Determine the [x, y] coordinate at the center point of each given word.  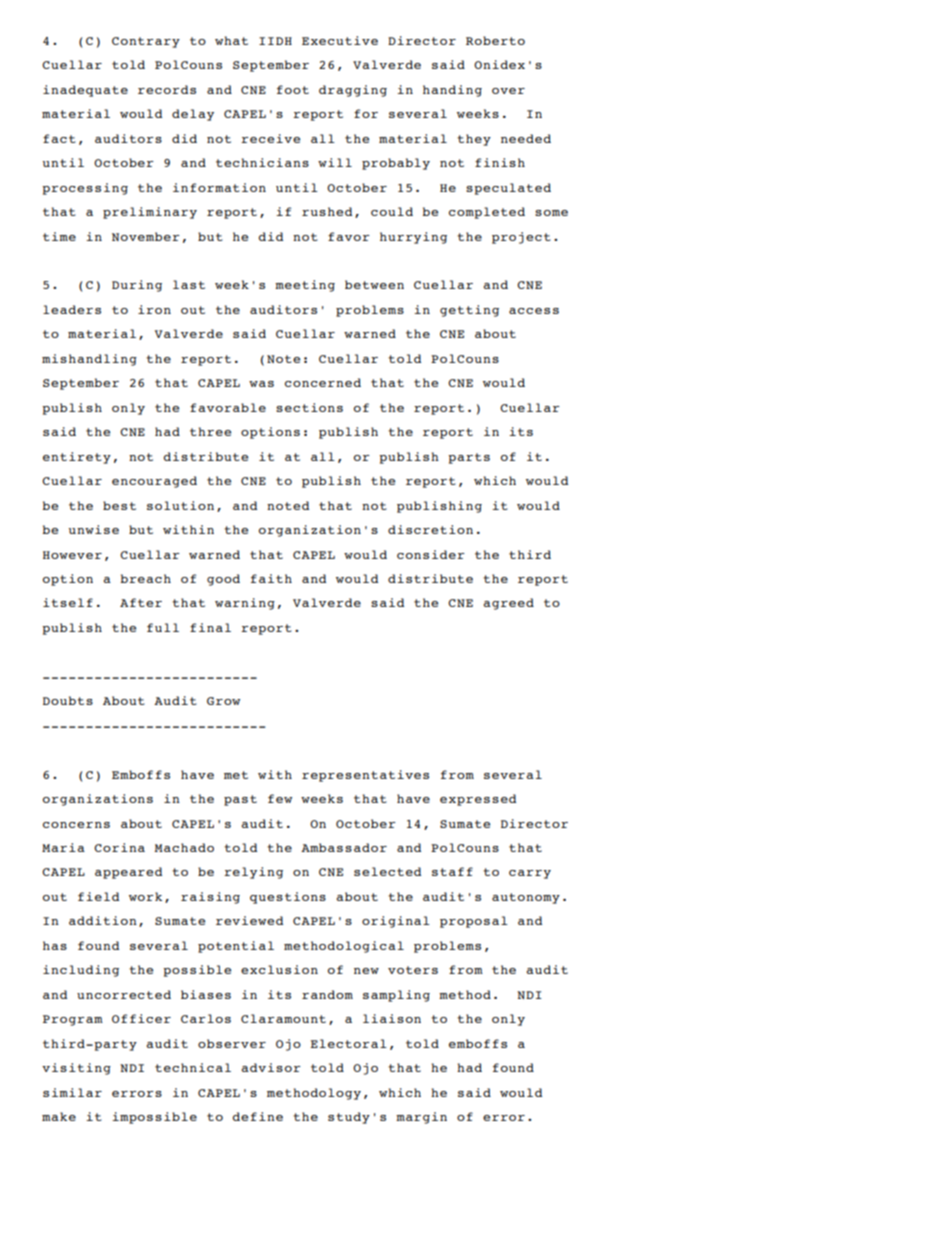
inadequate [85, 91]
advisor [271, 1067]
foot [293, 89]
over [508, 91]
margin [421, 1118]
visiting [76, 1069]
